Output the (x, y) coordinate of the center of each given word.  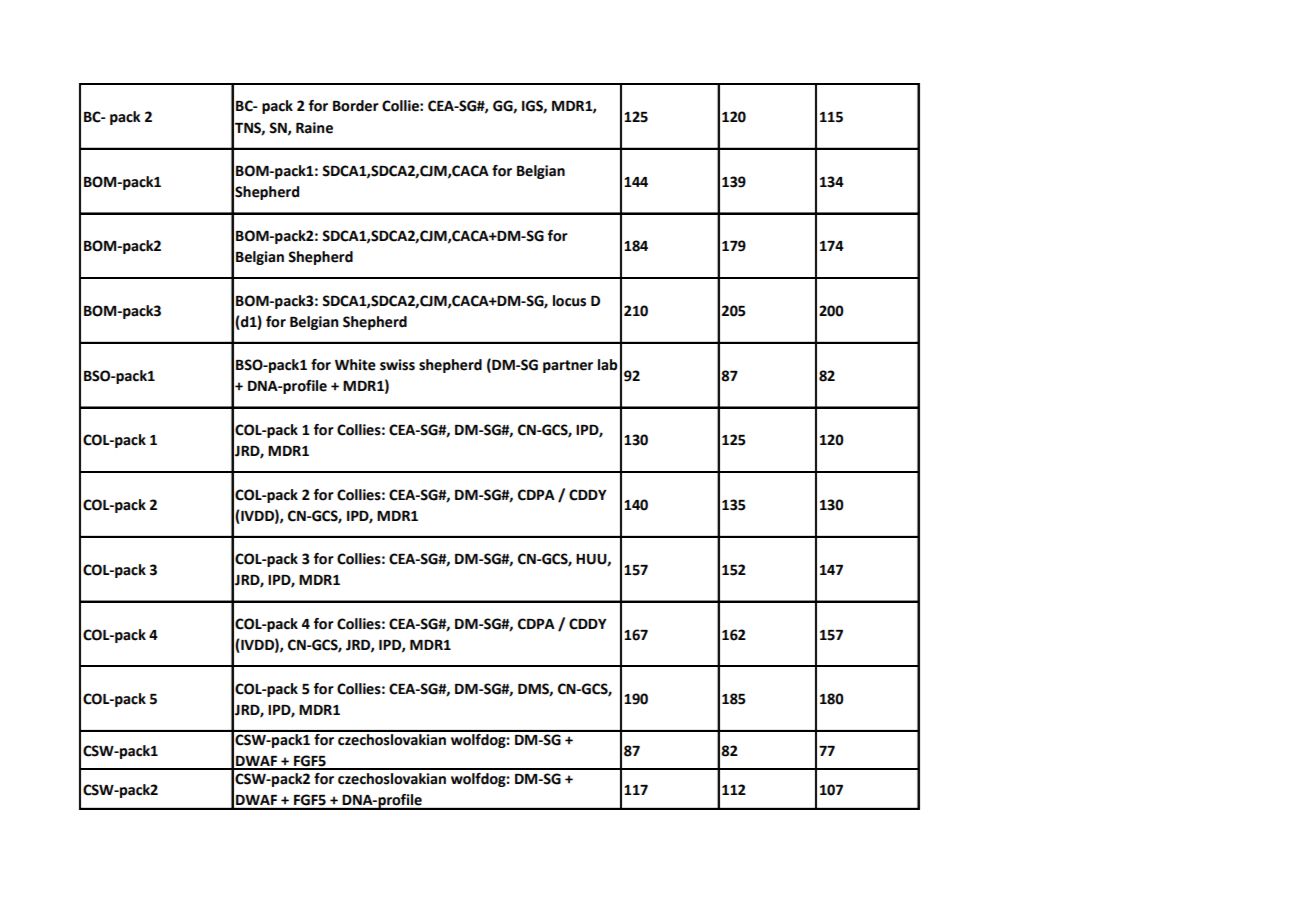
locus (569, 301)
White (355, 365)
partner (568, 366)
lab (608, 365)
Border (356, 106)
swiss (397, 365)
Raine (314, 128)
